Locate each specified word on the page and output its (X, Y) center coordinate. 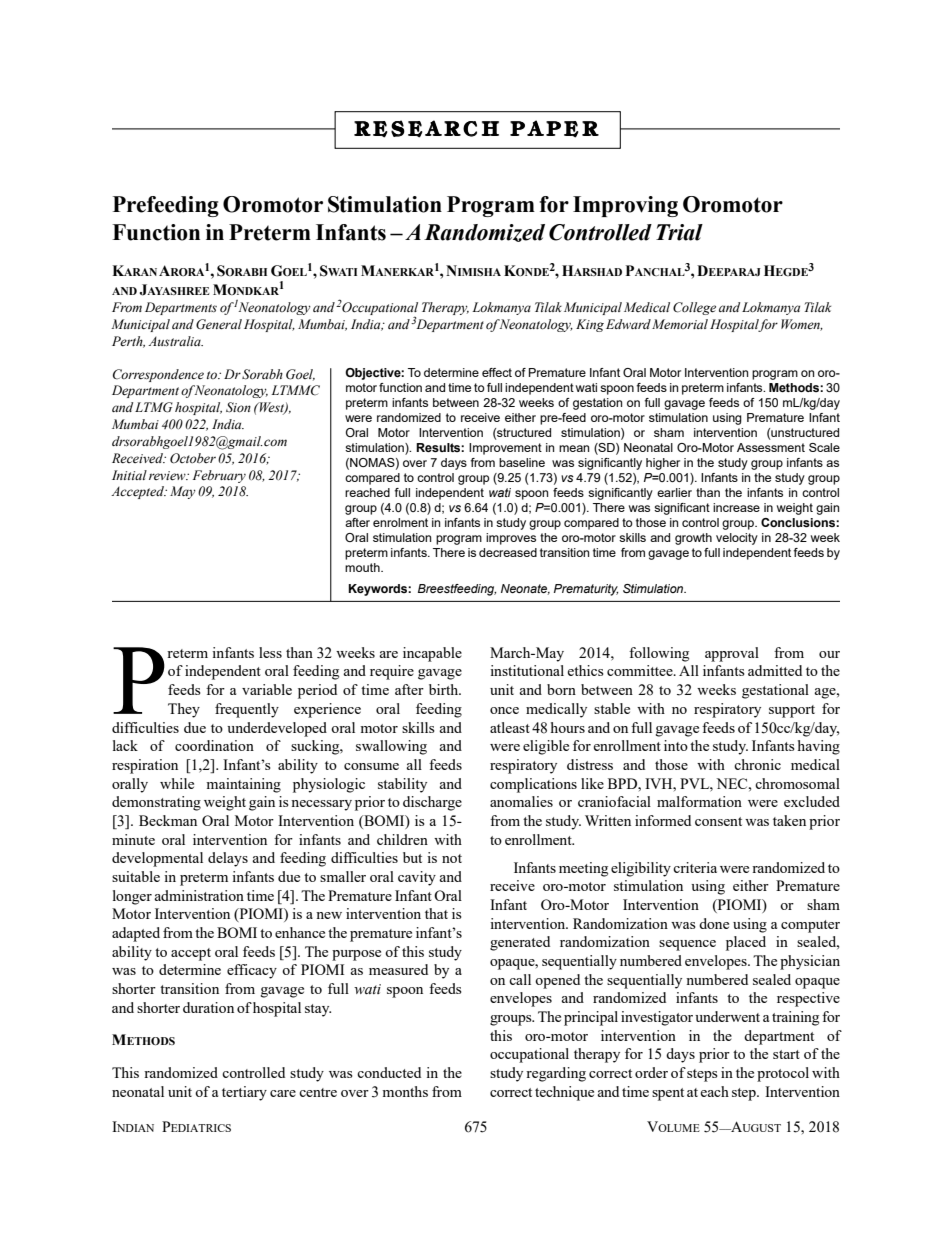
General (219, 324)
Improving (625, 206)
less (270, 652)
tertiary (244, 1093)
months (405, 1091)
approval (732, 654)
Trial (679, 232)
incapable (432, 654)
